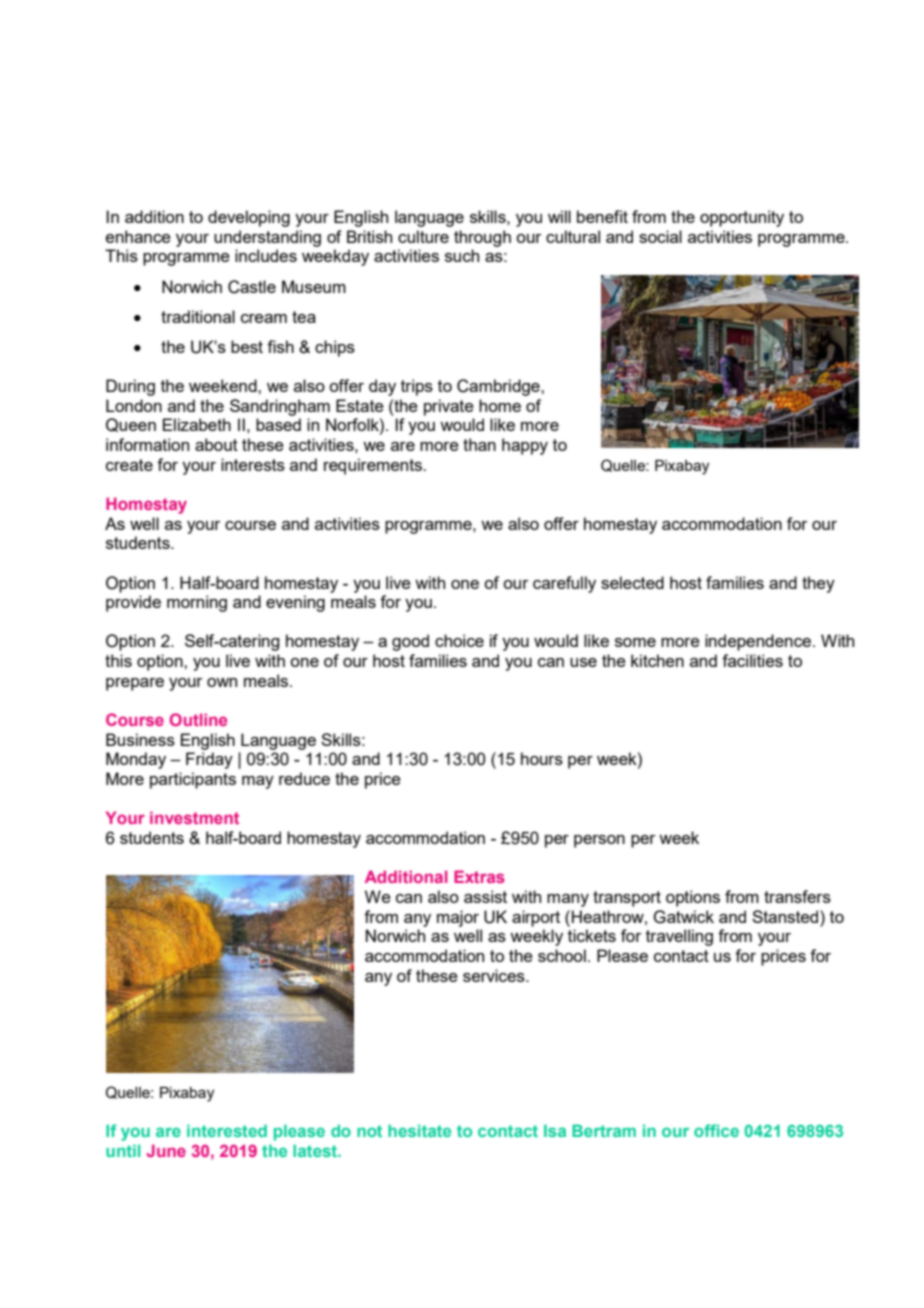  I want to click on developing, so click(249, 218).
